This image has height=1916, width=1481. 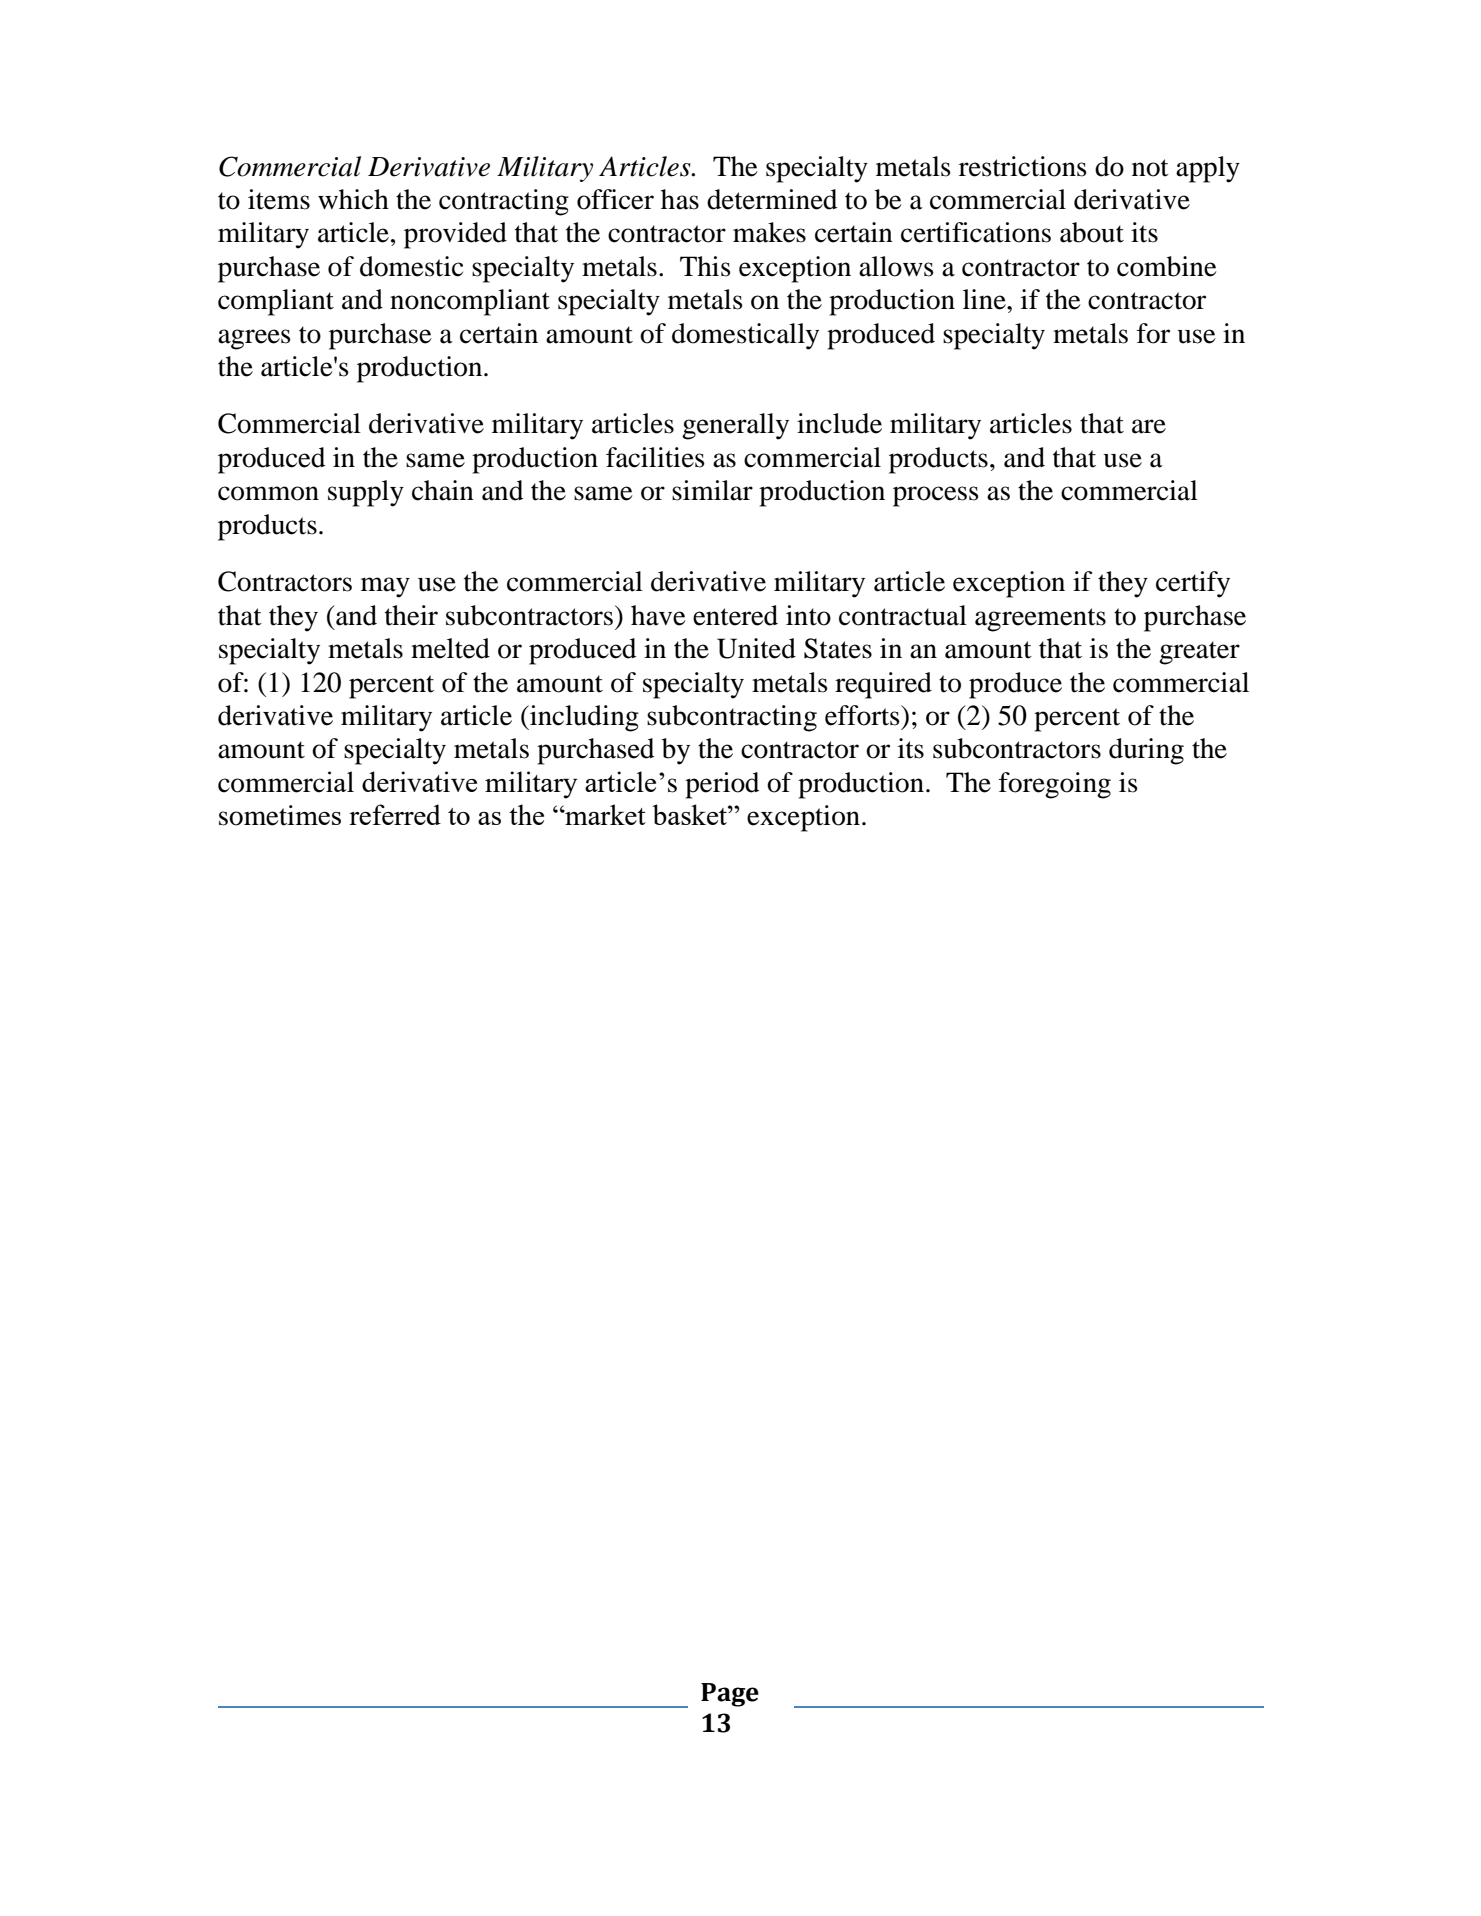 What do you see at coordinates (395, 814) in the image?
I see `referred` at bounding box center [395, 814].
